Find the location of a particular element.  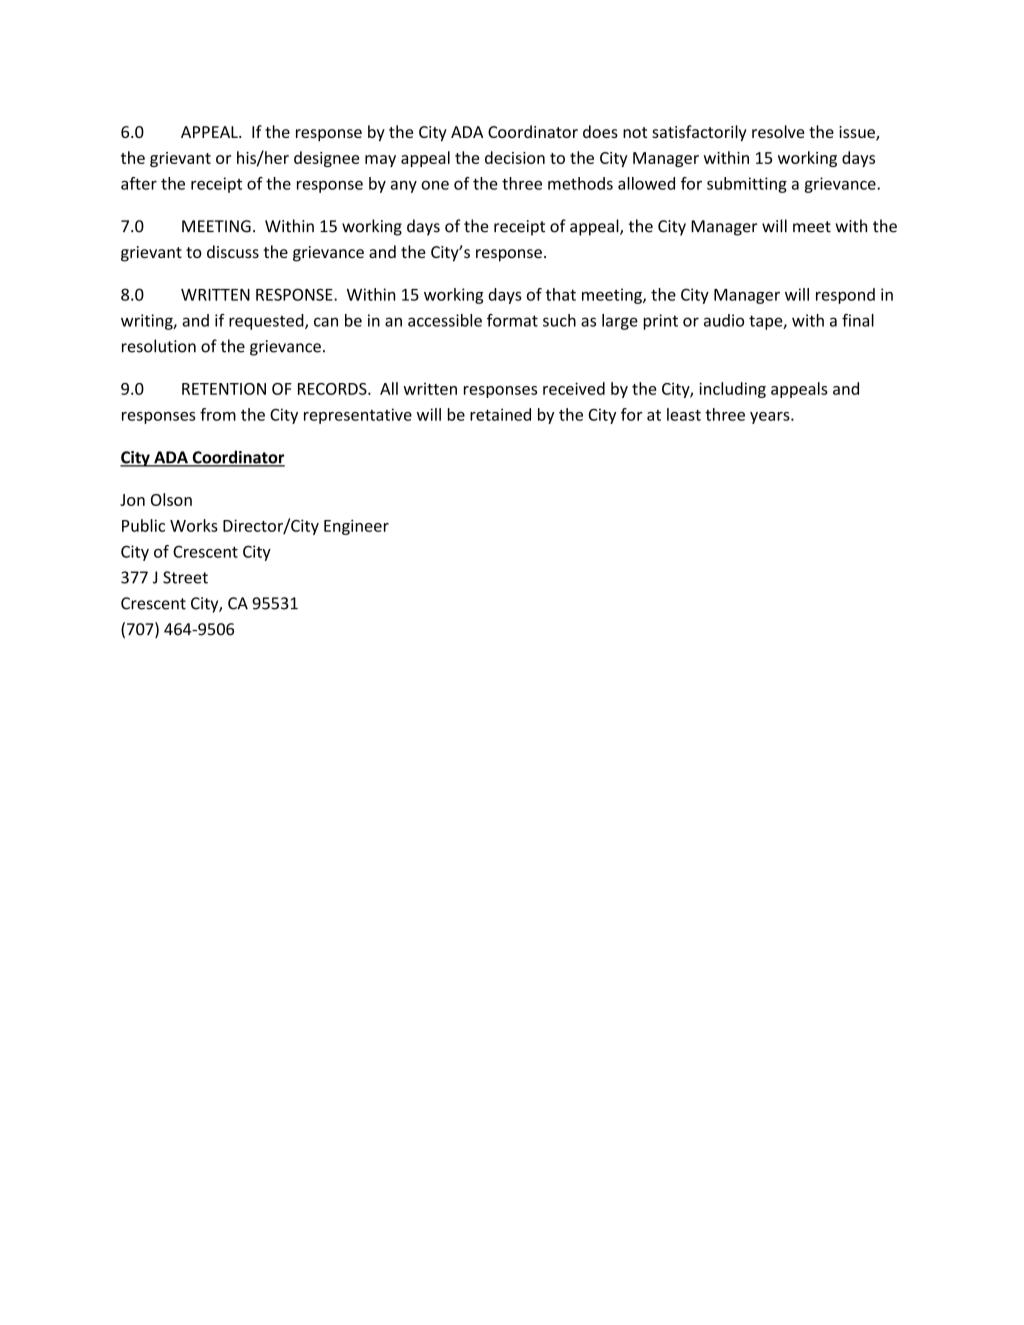

retained is located at coordinates (500, 414).
